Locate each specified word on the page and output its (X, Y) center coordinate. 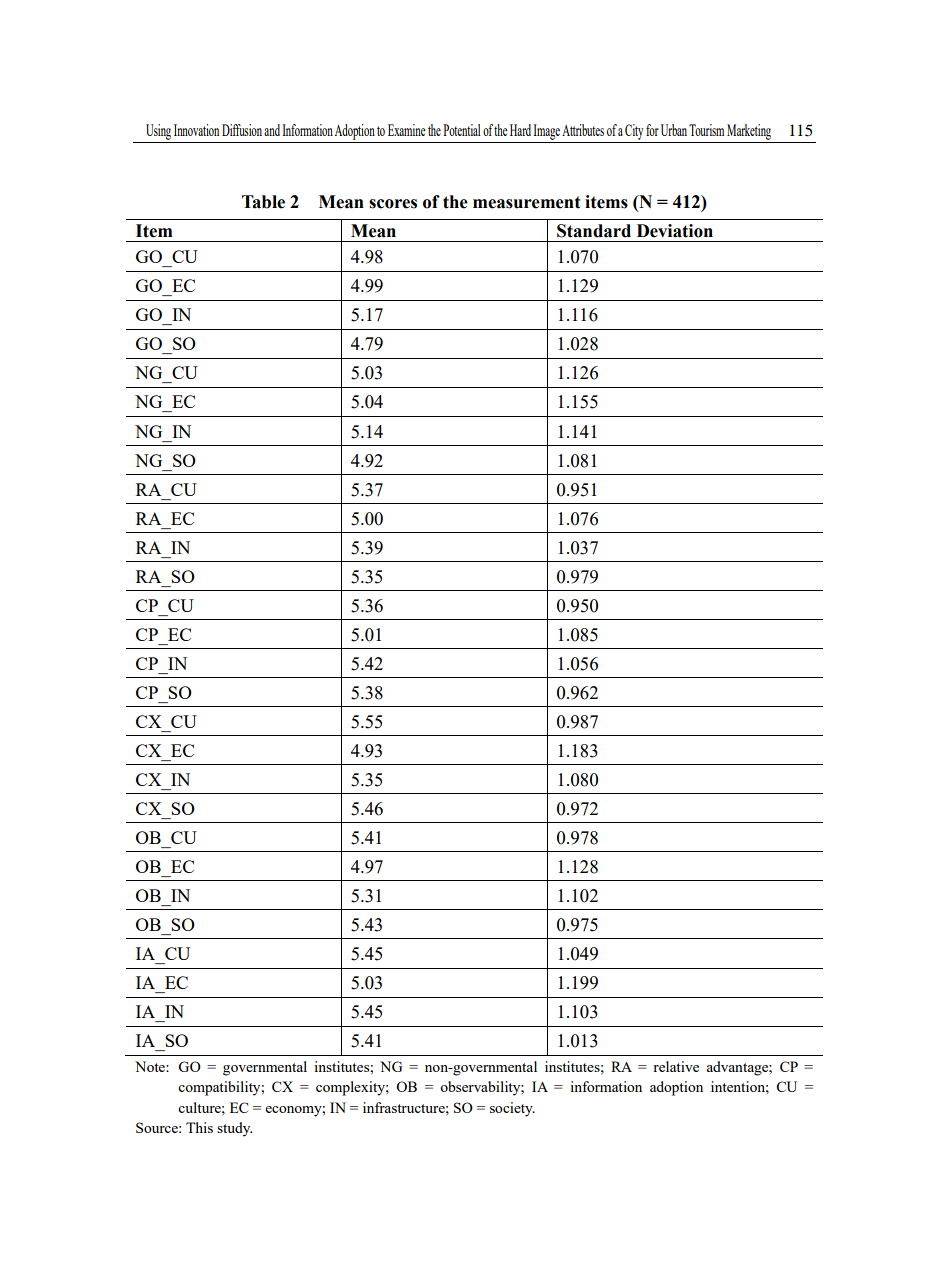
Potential (462, 130)
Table (263, 202)
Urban (674, 130)
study (234, 1129)
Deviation (675, 231)
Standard (594, 231)
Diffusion (242, 130)
